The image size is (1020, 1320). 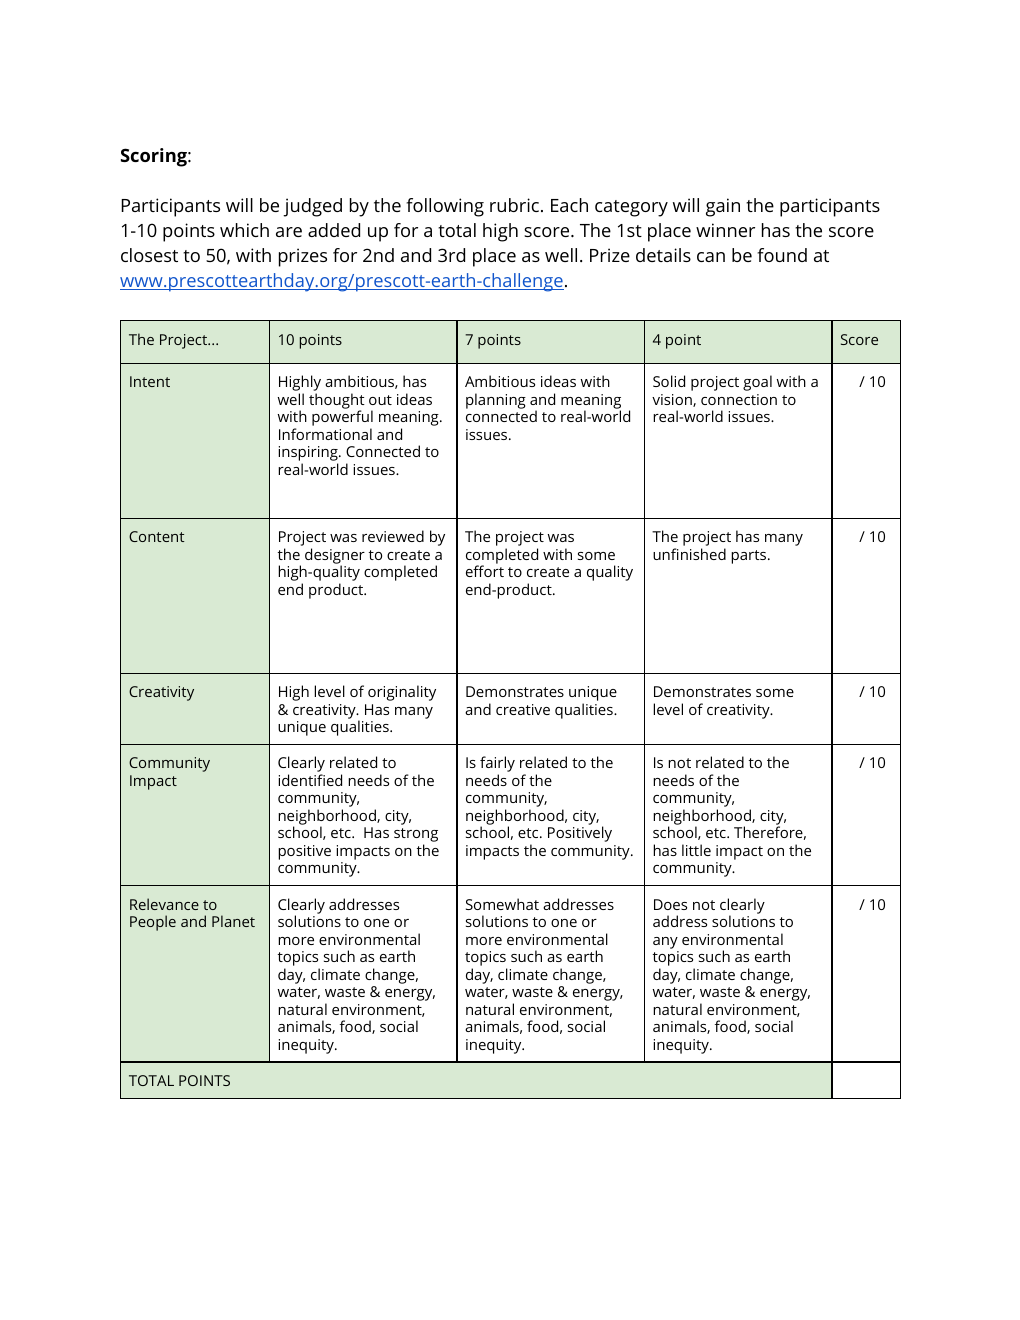 What do you see at coordinates (164, 904) in the screenshot?
I see `Relevance` at bounding box center [164, 904].
